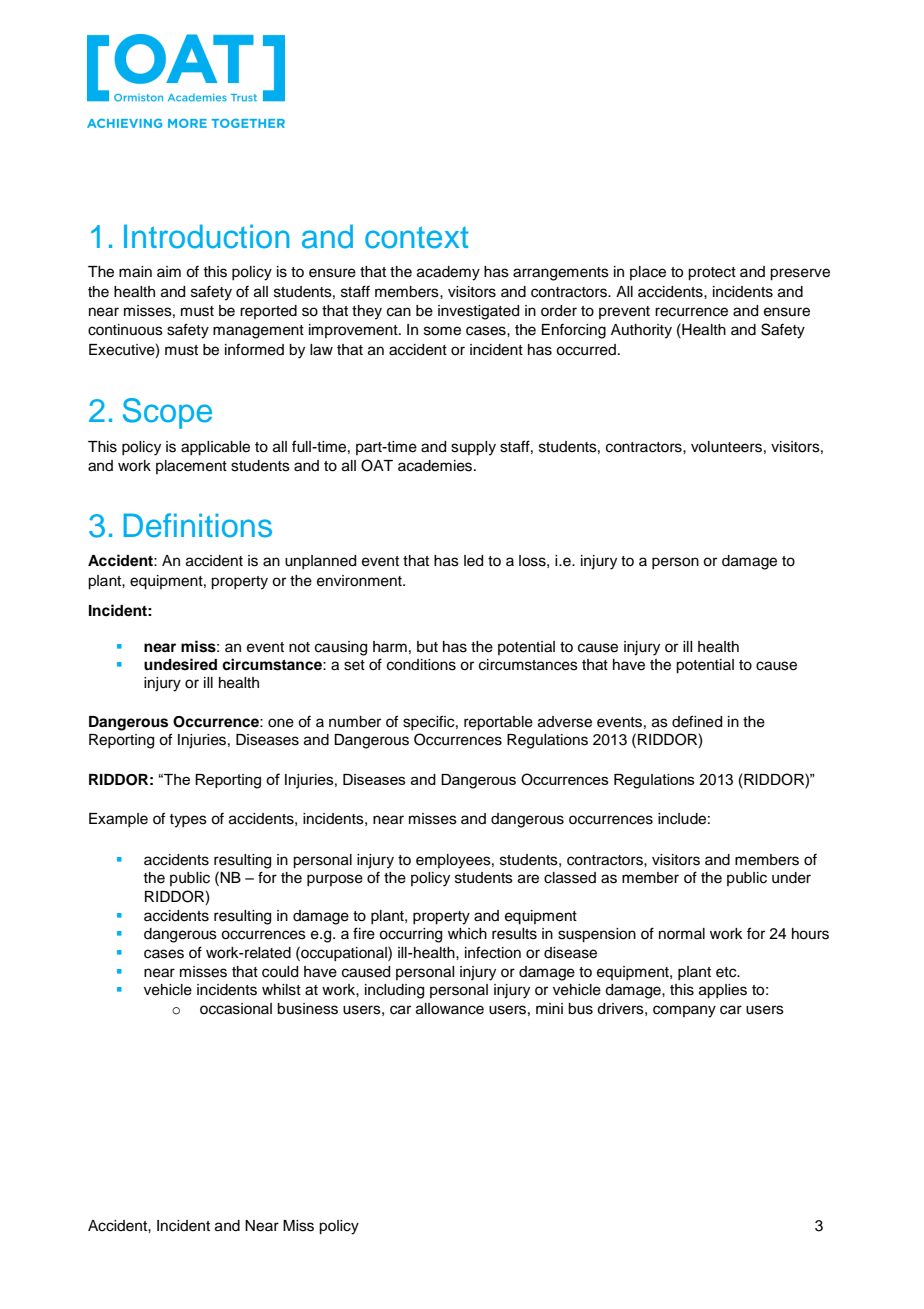 Image resolution: width=924 pixels, height=1309 pixels. What do you see at coordinates (236, 1009) in the screenshot?
I see `occasional` at bounding box center [236, 1009].
